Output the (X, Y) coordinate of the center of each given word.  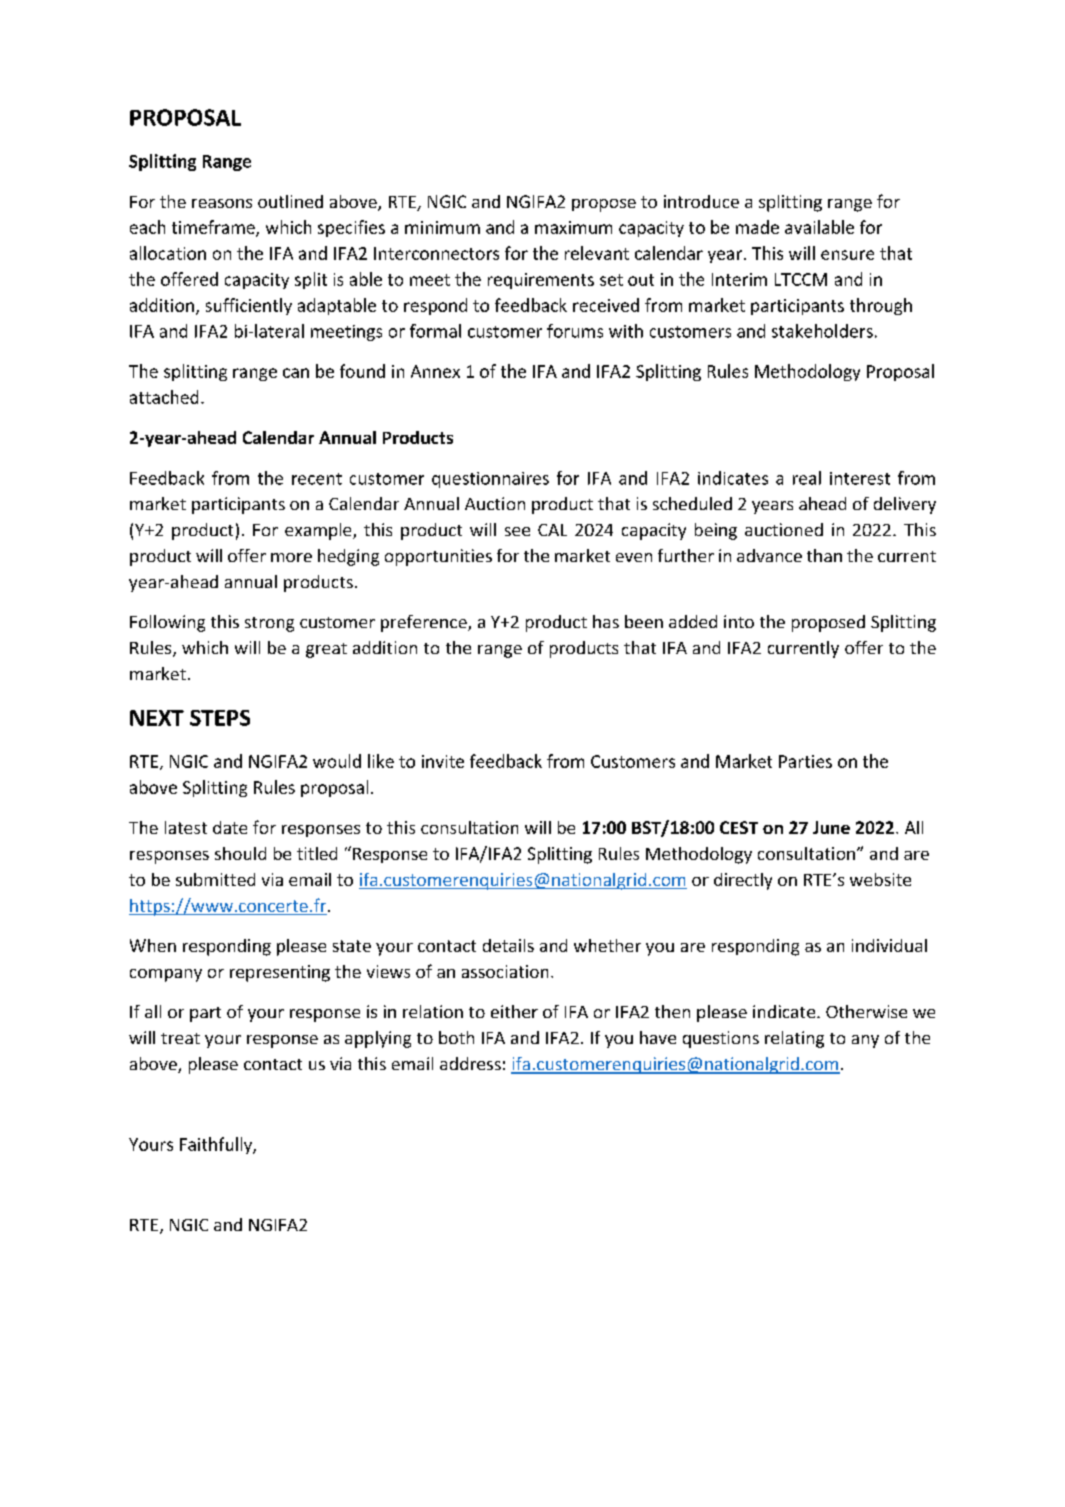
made (757, 227)
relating (794, 1039)
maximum (573, 227)
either (514, 1011)
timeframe (214, 228)
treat (180, 1038)
